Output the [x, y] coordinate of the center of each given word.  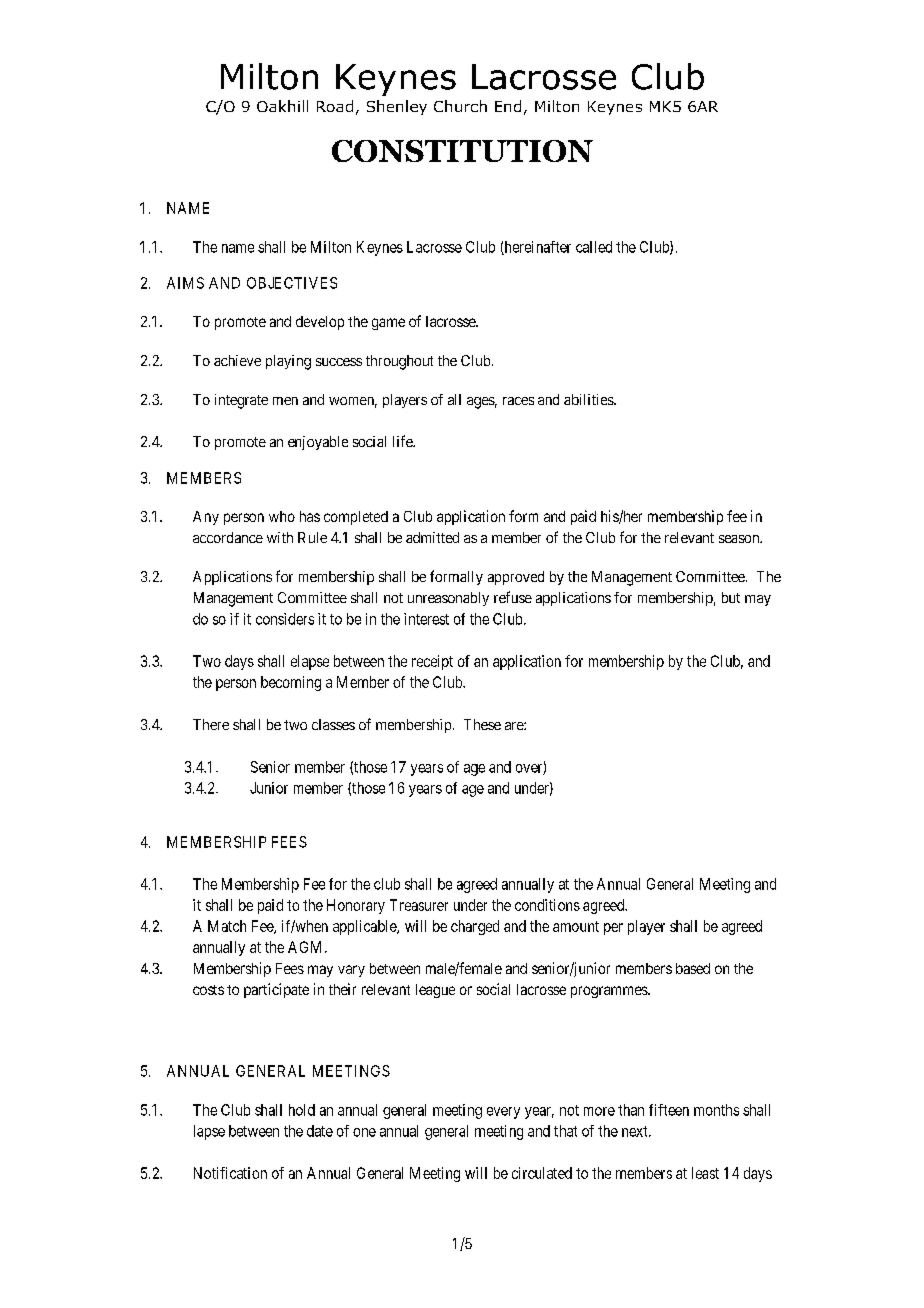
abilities [589, 399]
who [282, 516]
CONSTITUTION [462, 151]
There [211, 724]
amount [576, 926]
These [482, 724]
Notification [230, 1173]
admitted [432, 537]
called [594, 247]
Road [335, 106]
